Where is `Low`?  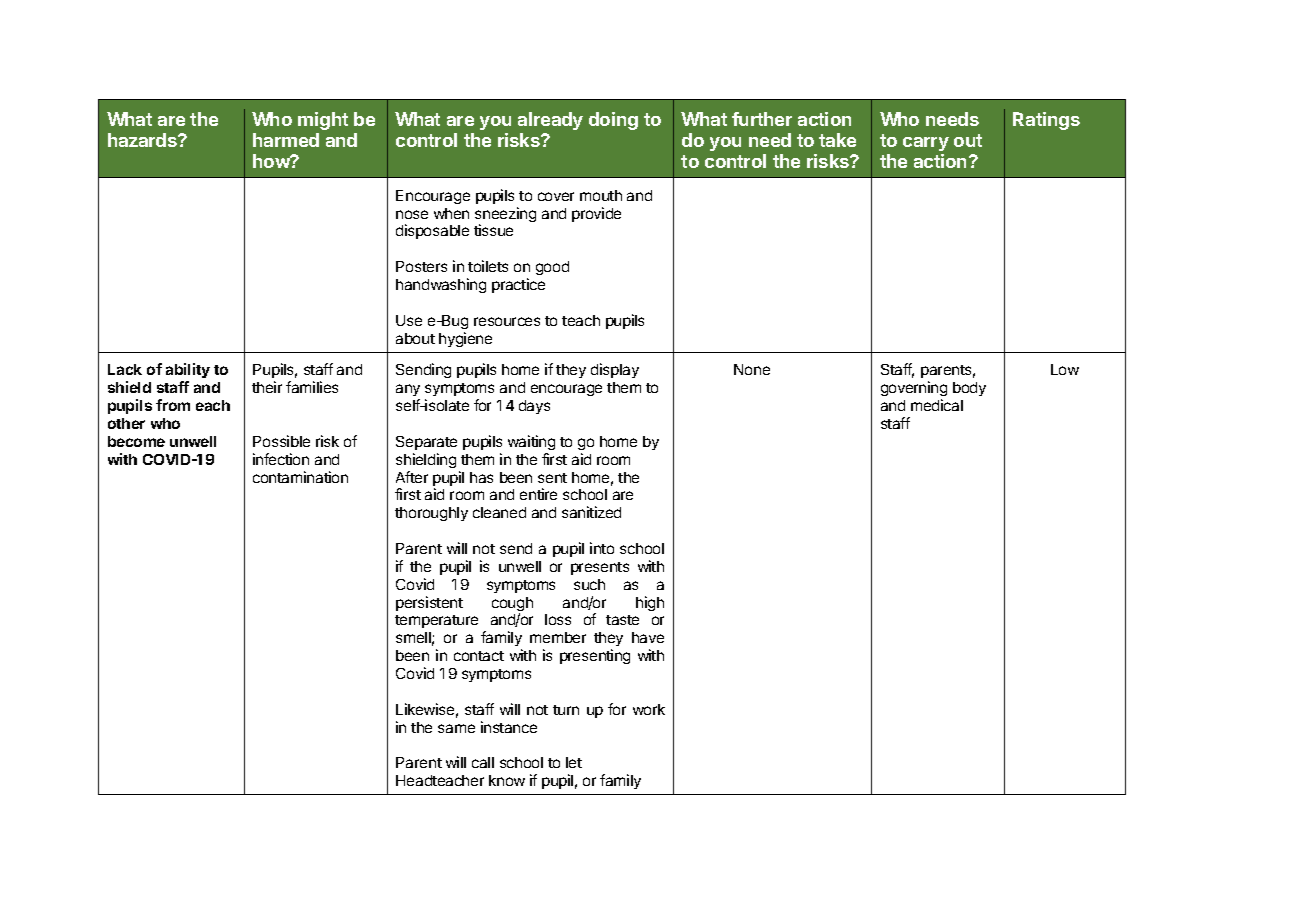
Low is located at coordinates (1065, 369).
